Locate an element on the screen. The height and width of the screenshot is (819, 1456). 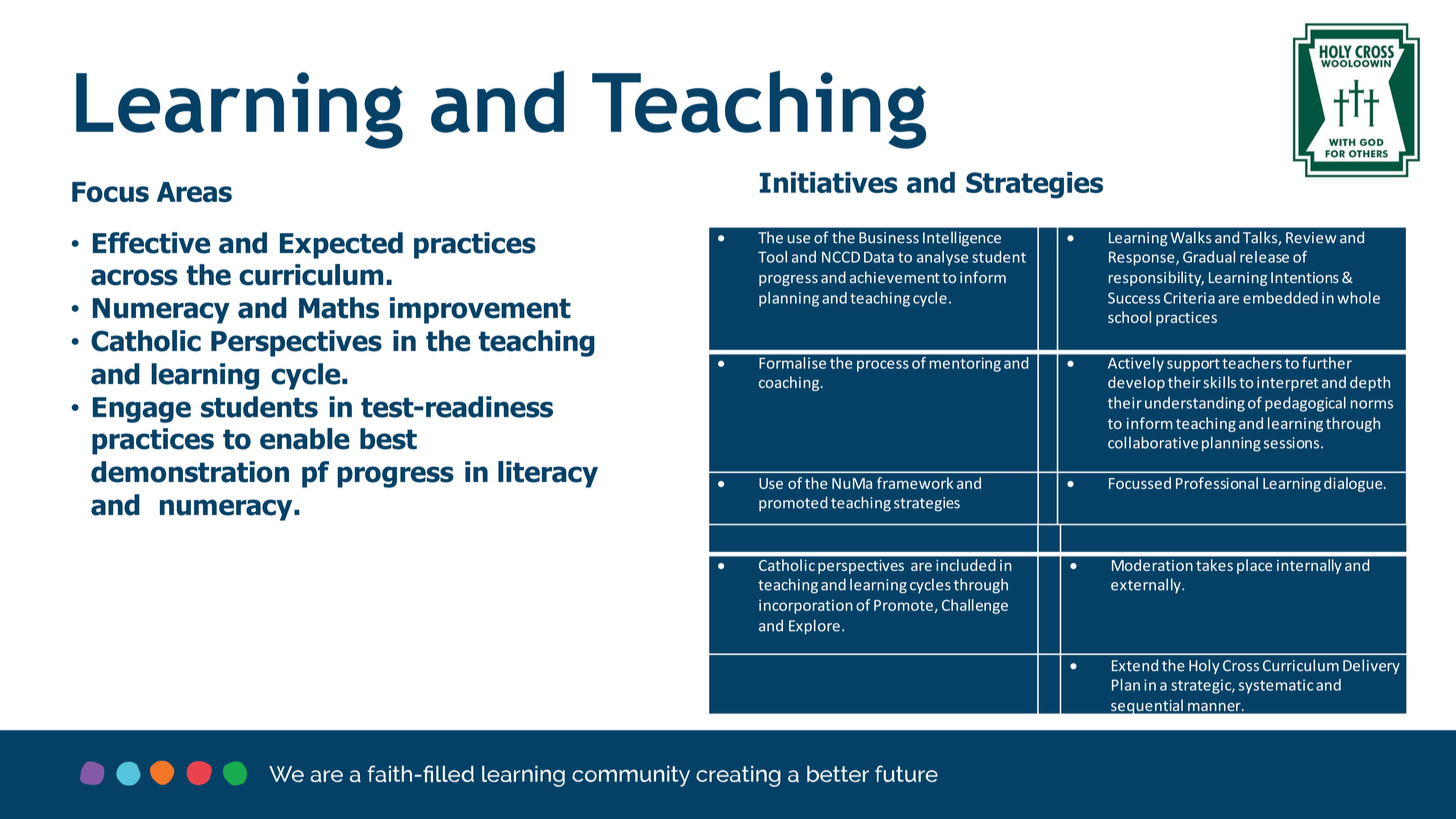
takes is located at coordinates (1214, 564).
